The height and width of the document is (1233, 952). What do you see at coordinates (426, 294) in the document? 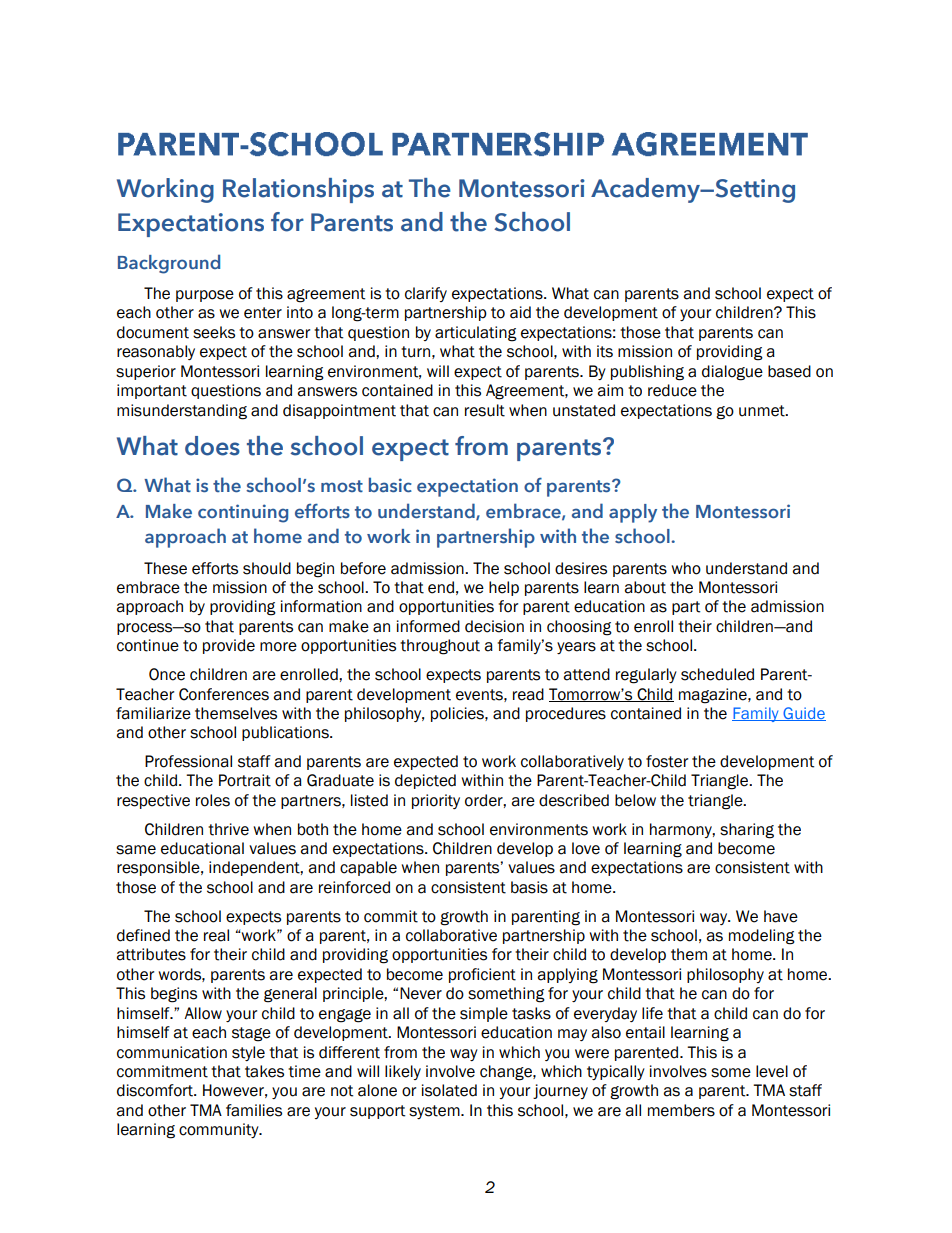
I see `clarify` at bounding box center [426, 294].
